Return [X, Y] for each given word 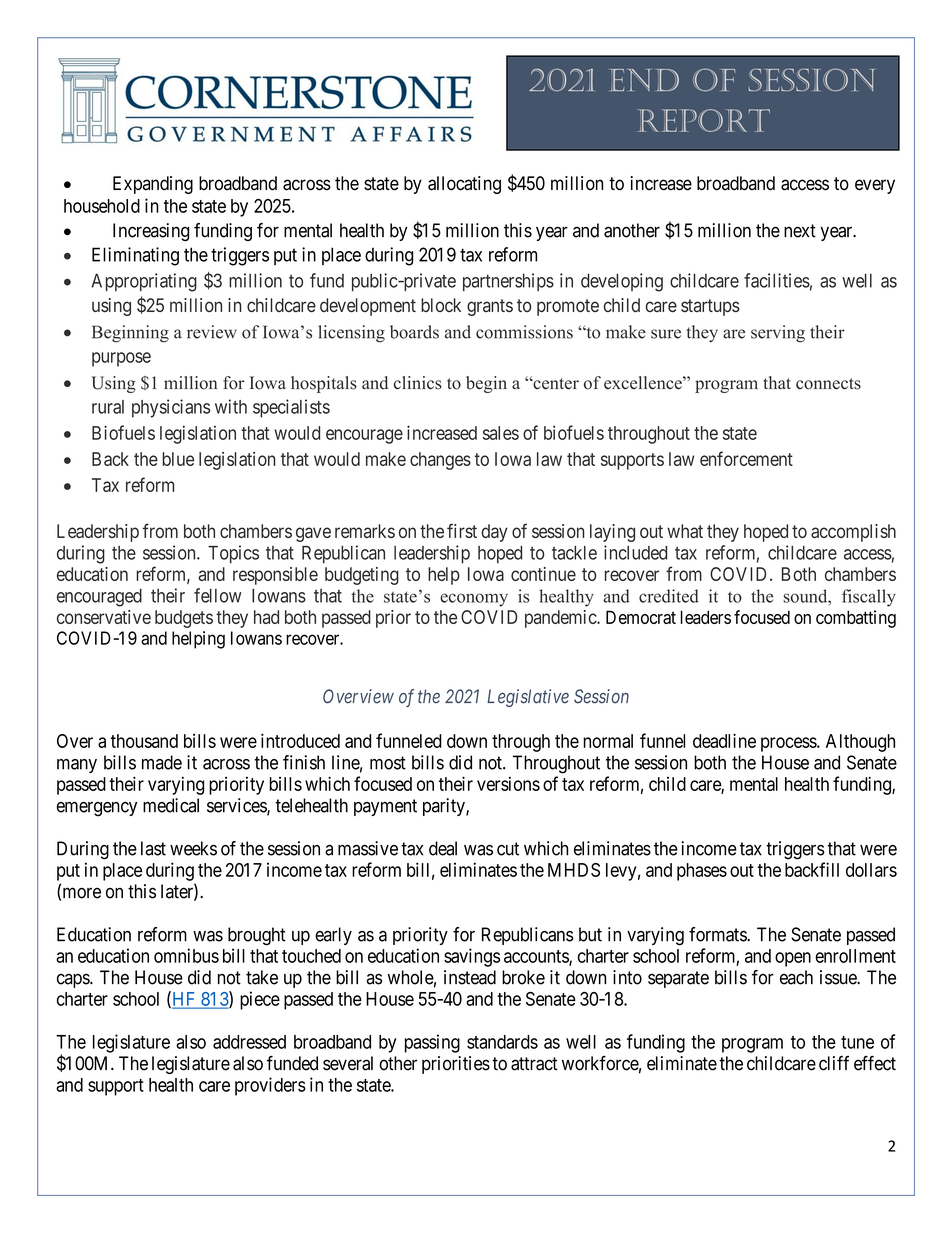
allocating [464, 185]
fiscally [869, 598]
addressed [249, 1042]
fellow [217, 595]
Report [704, 120]
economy [474, 600]
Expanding [153, 185]
